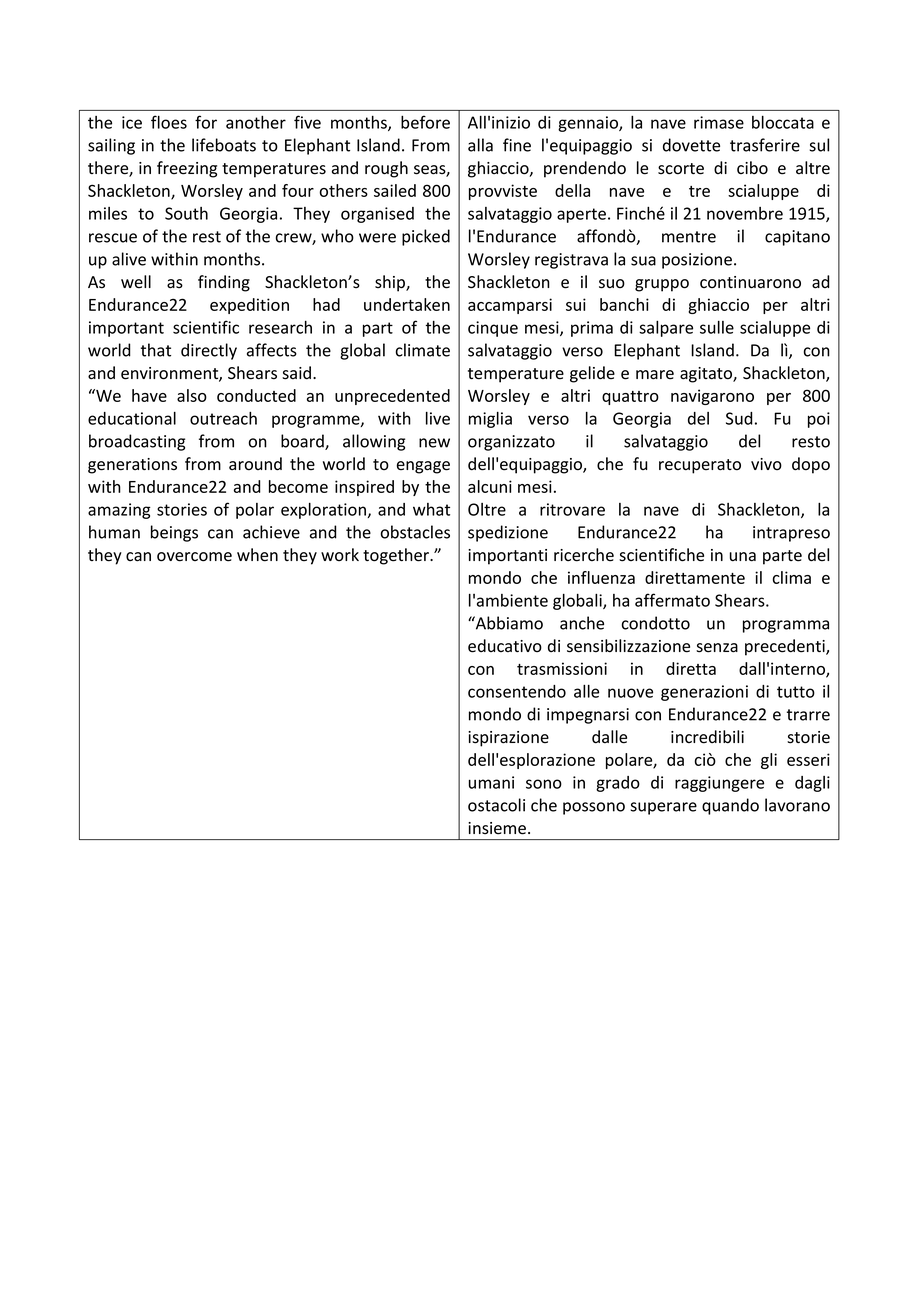 This screenshot has width=924, height=1308. What do you see at coordinates (497, 828) in the screenshot?
I see `insieme` at bounding box center [497, 828].
